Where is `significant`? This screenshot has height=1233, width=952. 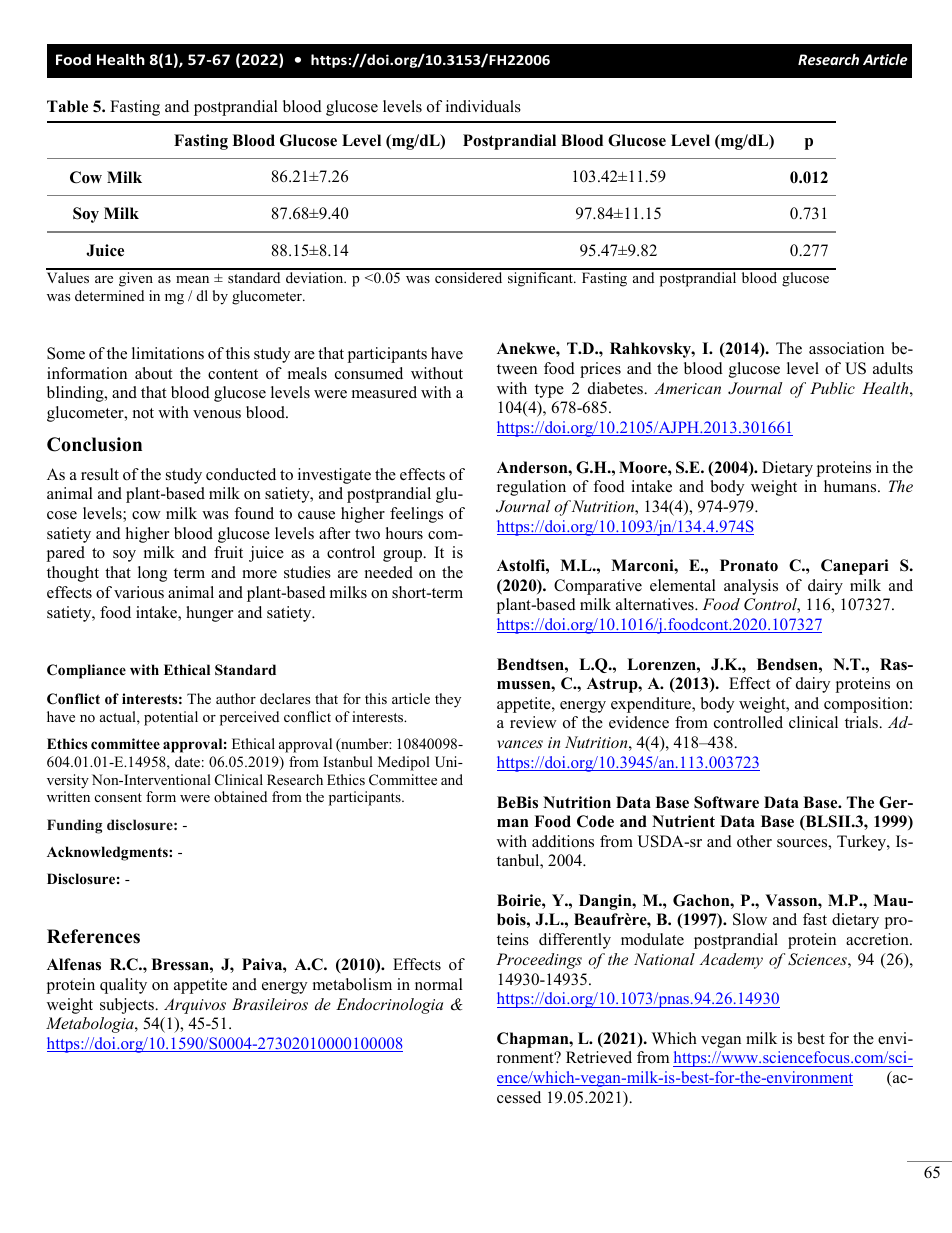
significant is located at coordinates (541, 279).
